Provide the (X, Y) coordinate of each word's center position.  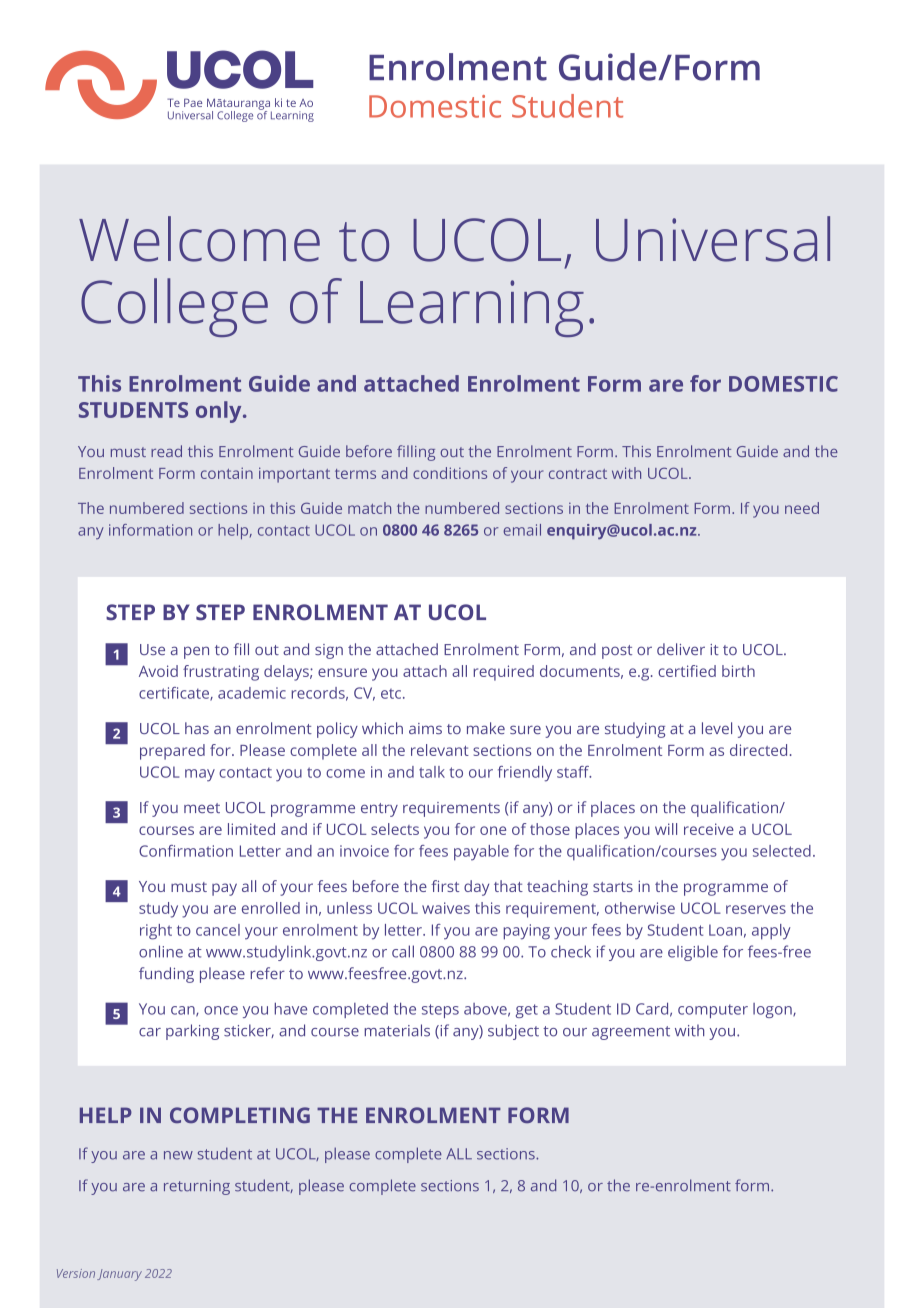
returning (197, 1187)
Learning (472, 308)
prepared (172, 752)
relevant (440, 750)
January (119, 1275)
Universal (713, 239)
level (717, 728)
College (174, 307)
